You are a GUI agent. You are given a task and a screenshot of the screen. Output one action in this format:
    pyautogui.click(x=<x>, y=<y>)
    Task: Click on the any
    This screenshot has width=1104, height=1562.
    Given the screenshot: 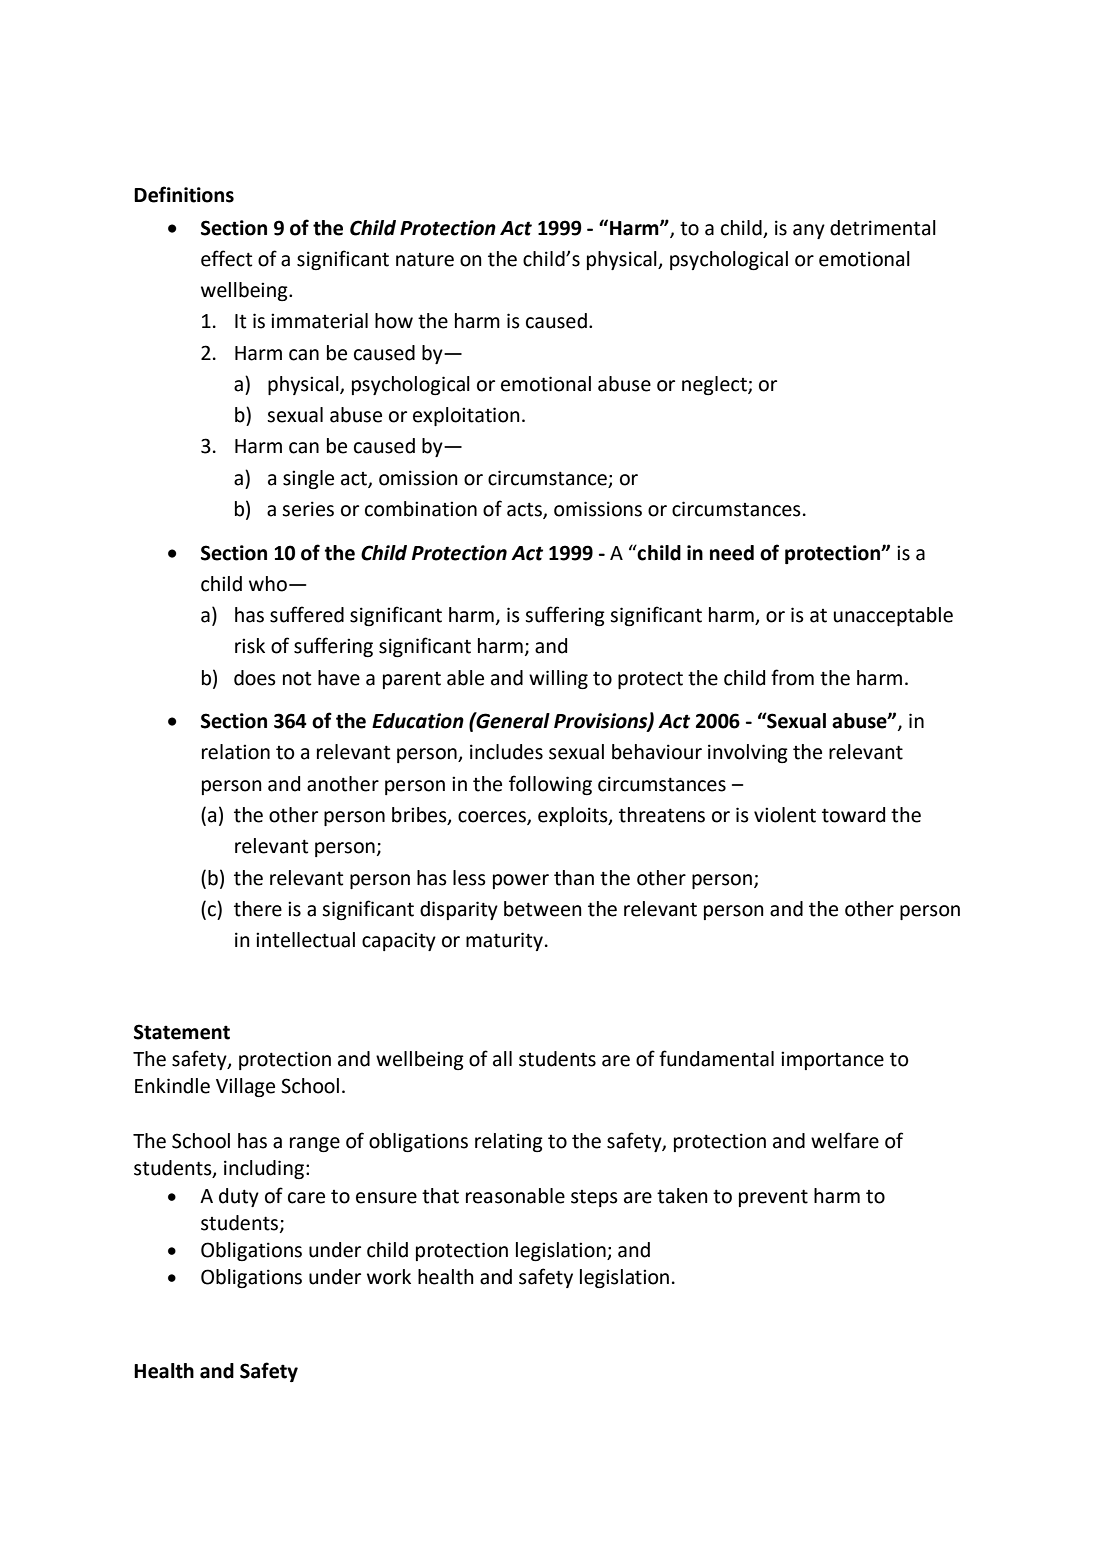 What is the action you would take?
    pyautogui.click(x=809, y=231)
